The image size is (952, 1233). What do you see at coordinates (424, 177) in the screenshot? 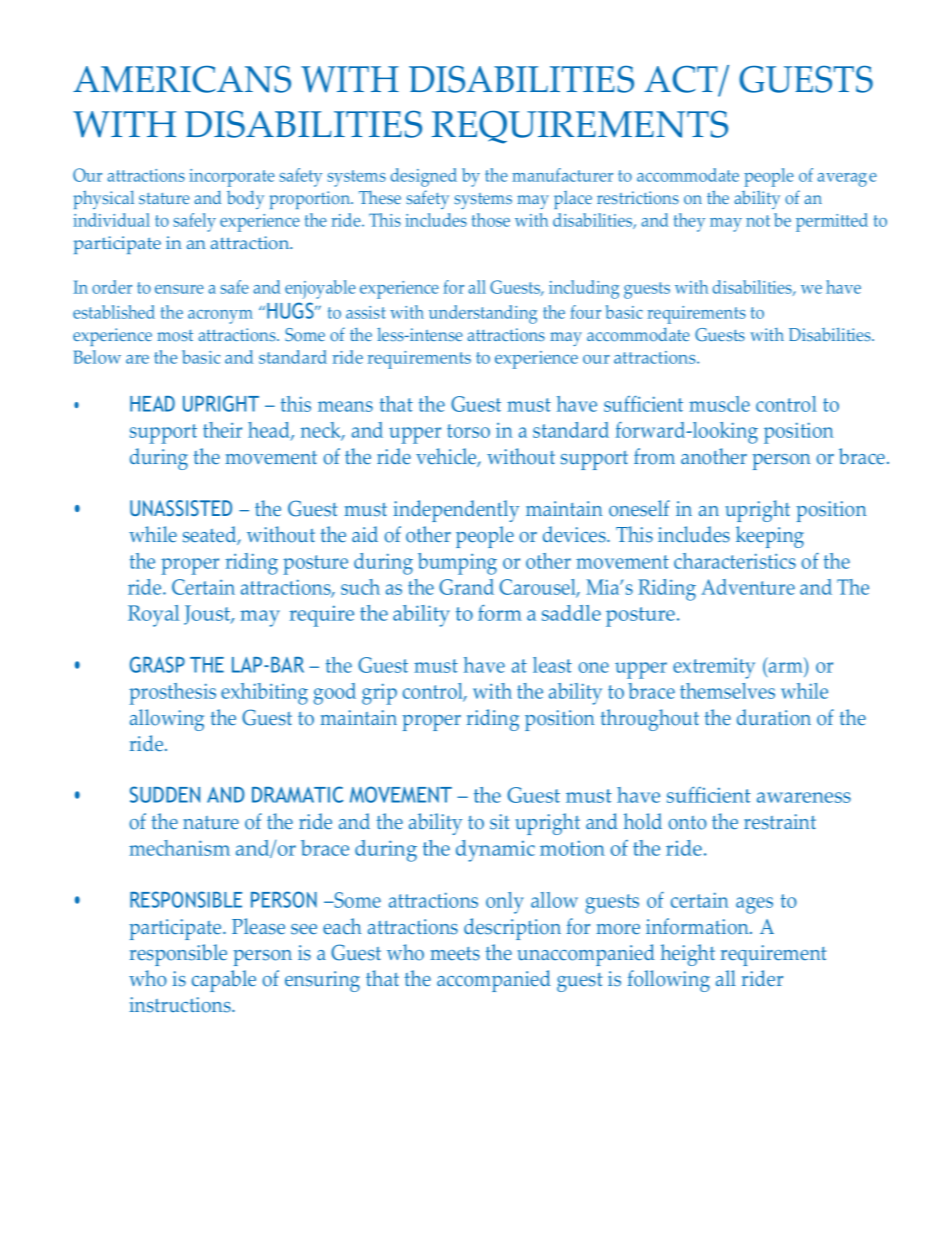
I see `designed` at bounding box center [424, 177].
